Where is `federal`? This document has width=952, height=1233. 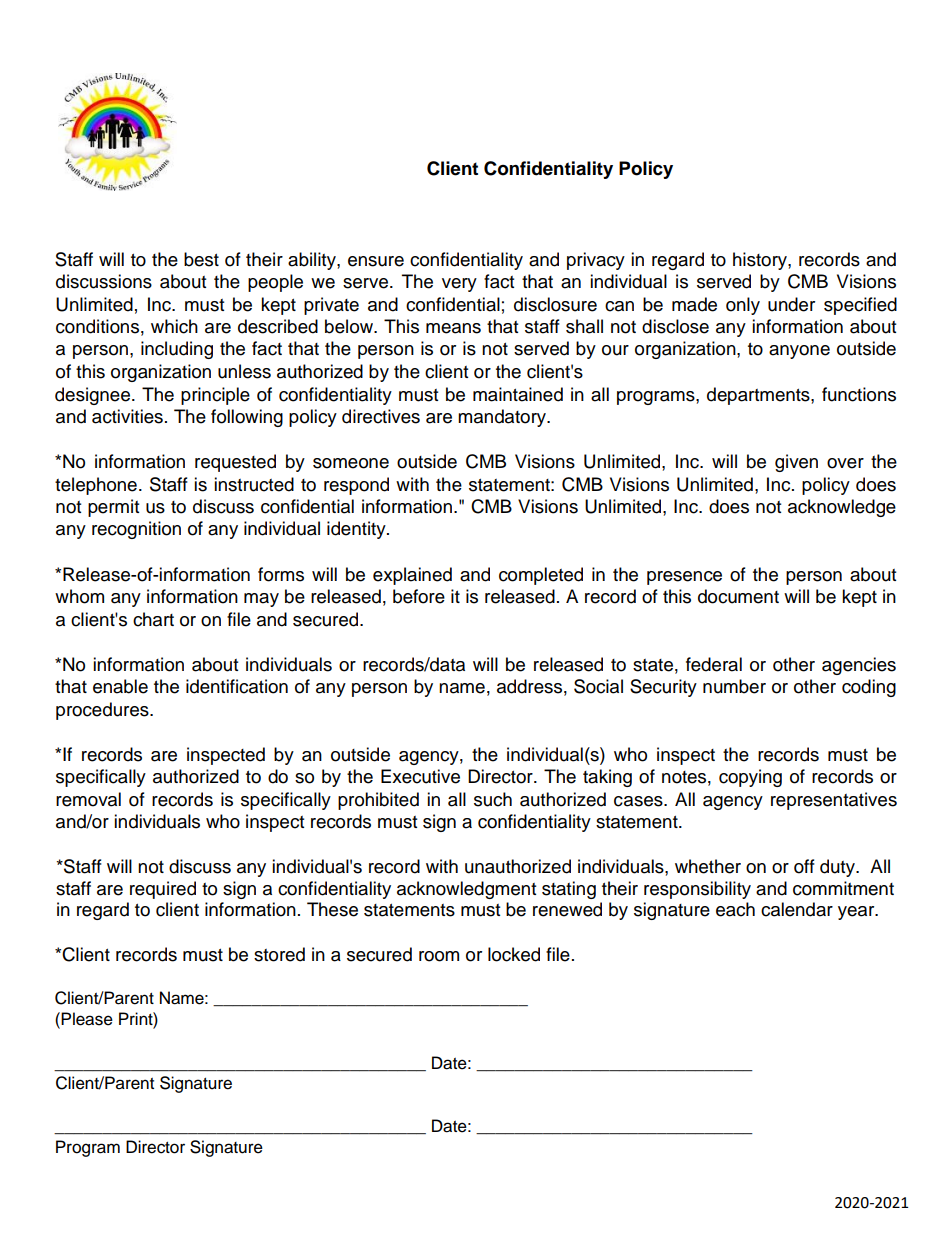 federal is located at coordinates (714, 664).
